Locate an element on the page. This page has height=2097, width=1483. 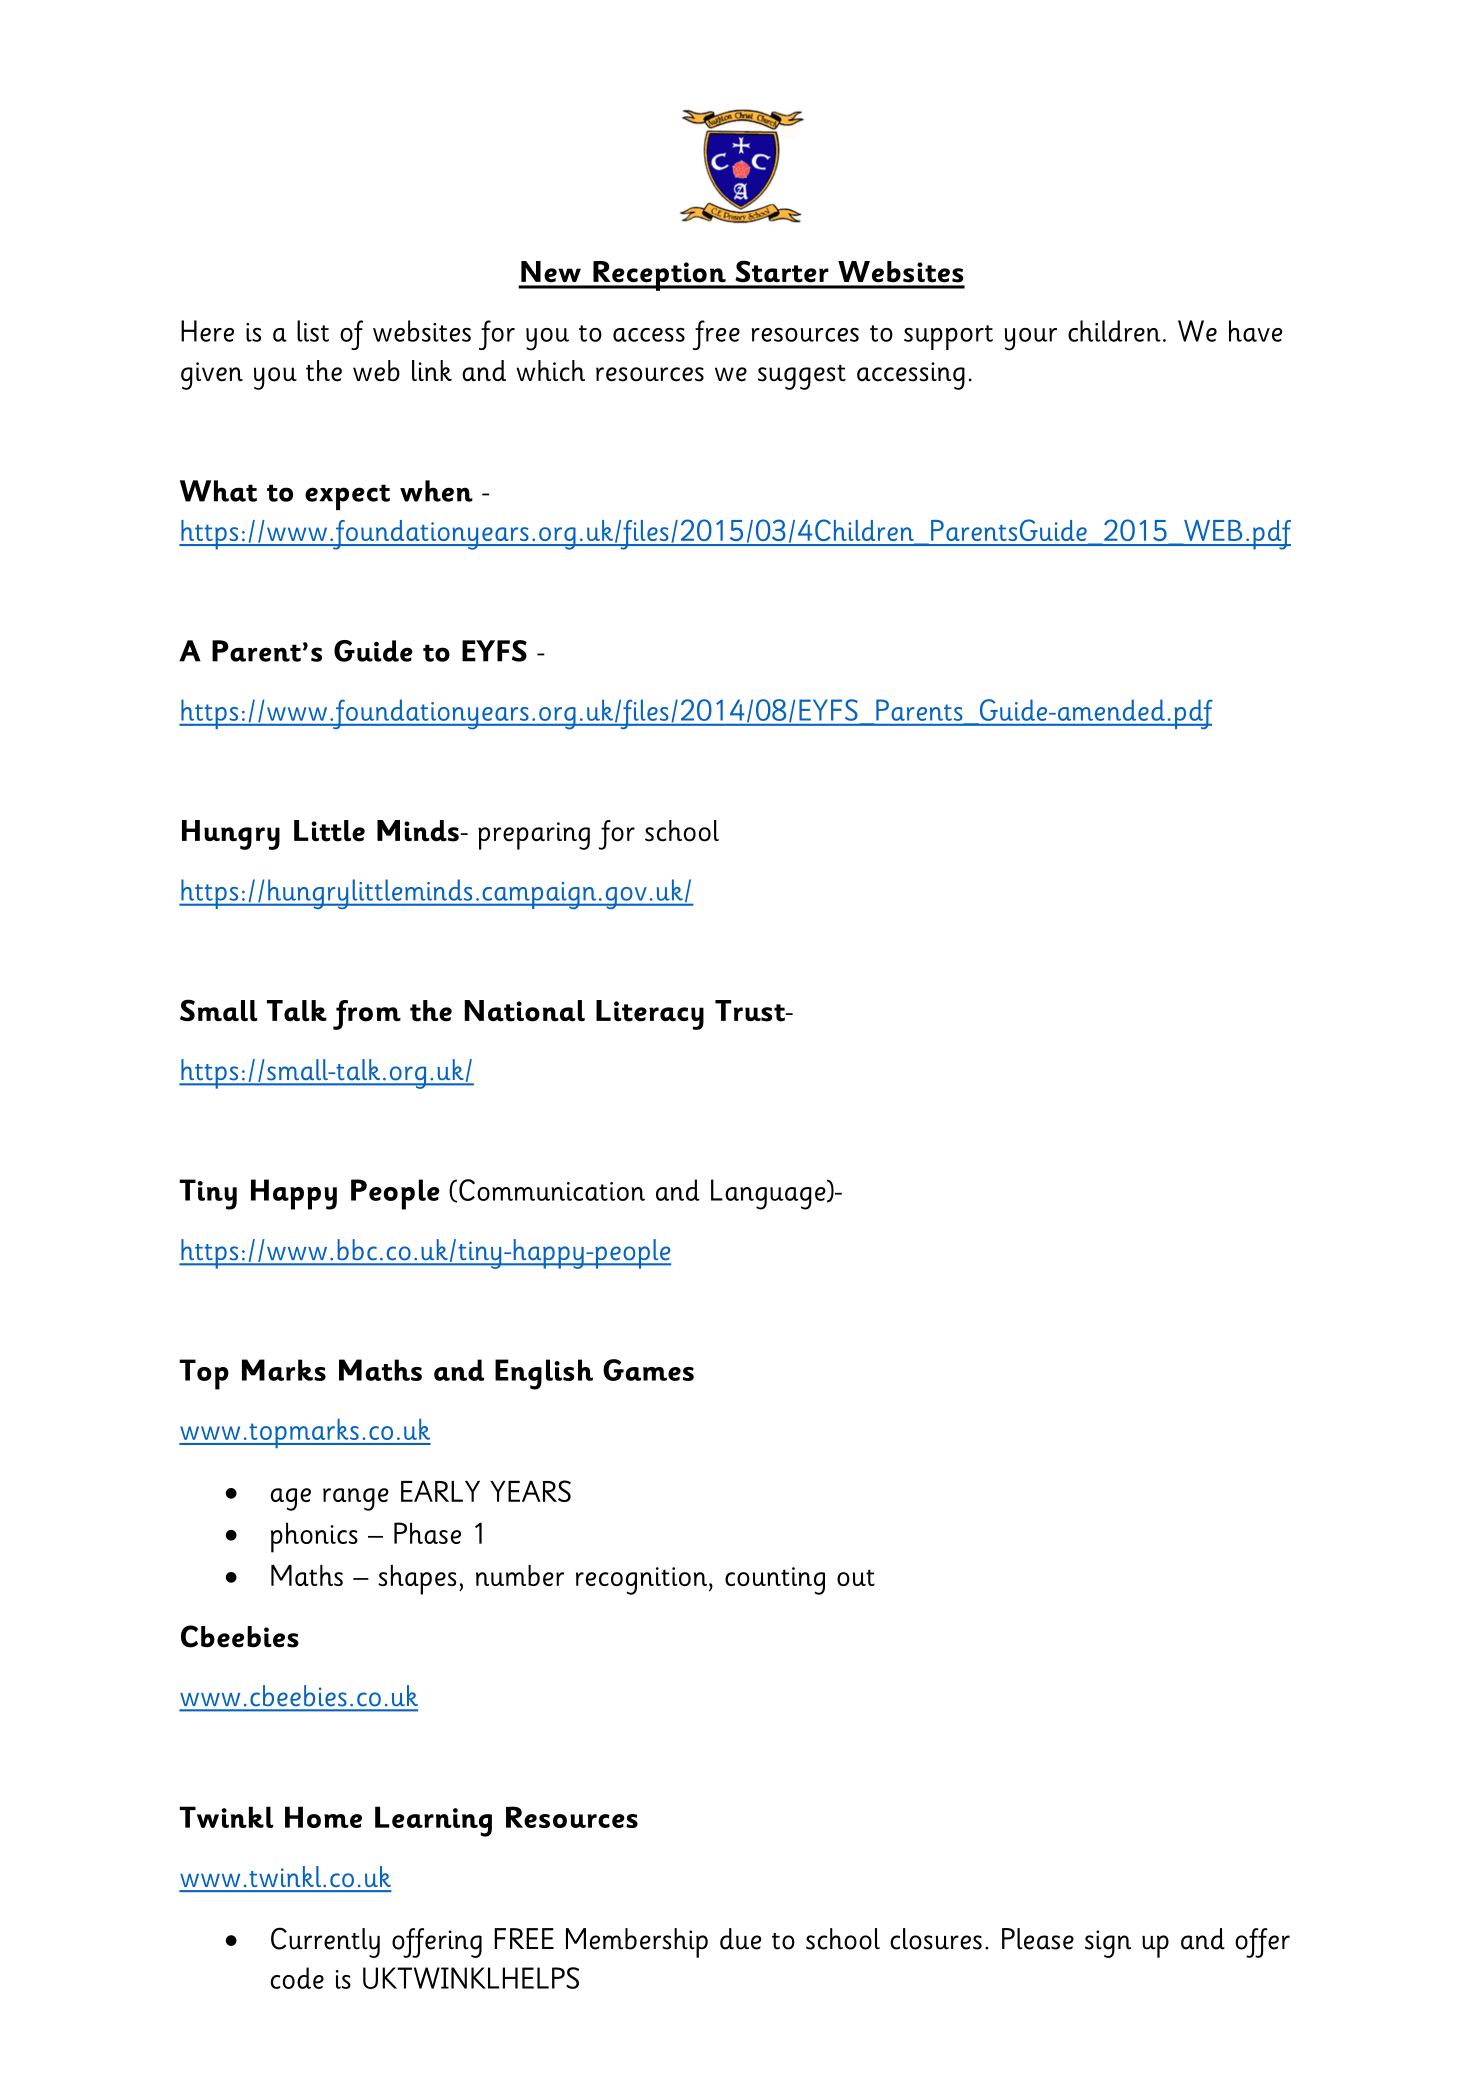
Games is located at coordinates (648, 1370).
